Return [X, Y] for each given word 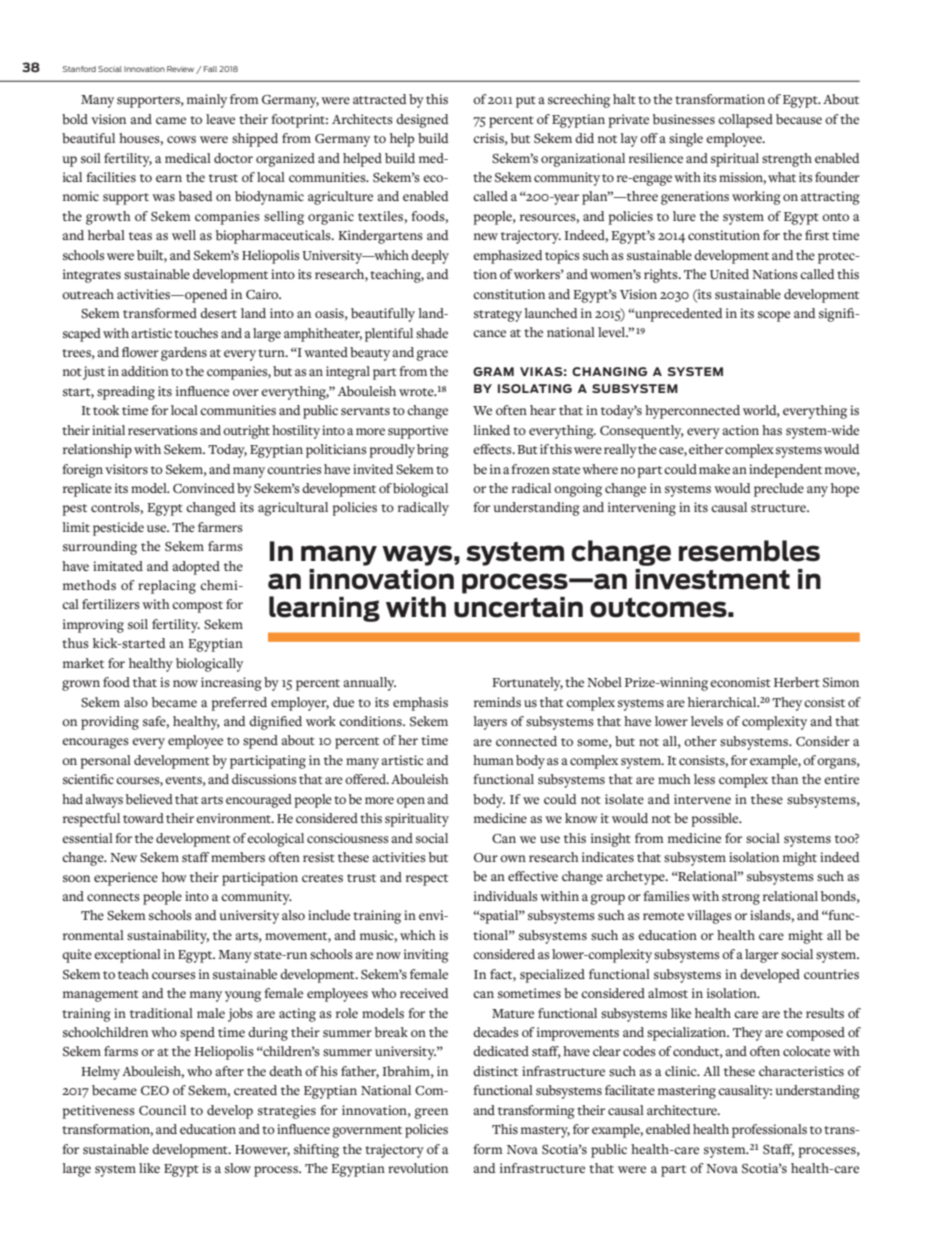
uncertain [518, 607]
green [431, 1113]
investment [712, 579]
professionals [769, 1131]
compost [197, 607]
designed [422, 121]
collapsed [745, 121]
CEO [155, 1090]
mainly [207, 101]
